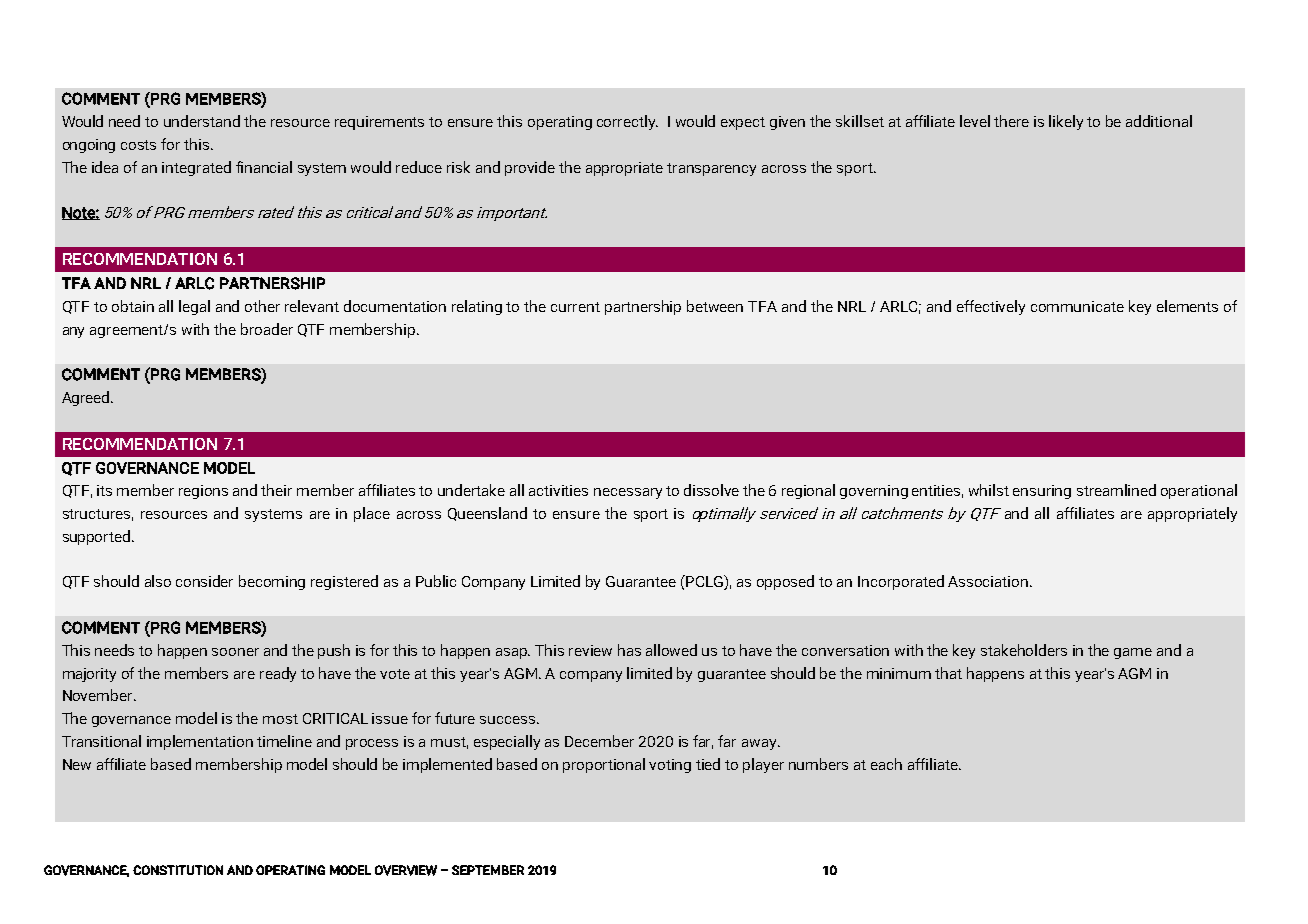 The height and width of the document is (924, 1308). I want to click on Agreed, so click(87, 398).
